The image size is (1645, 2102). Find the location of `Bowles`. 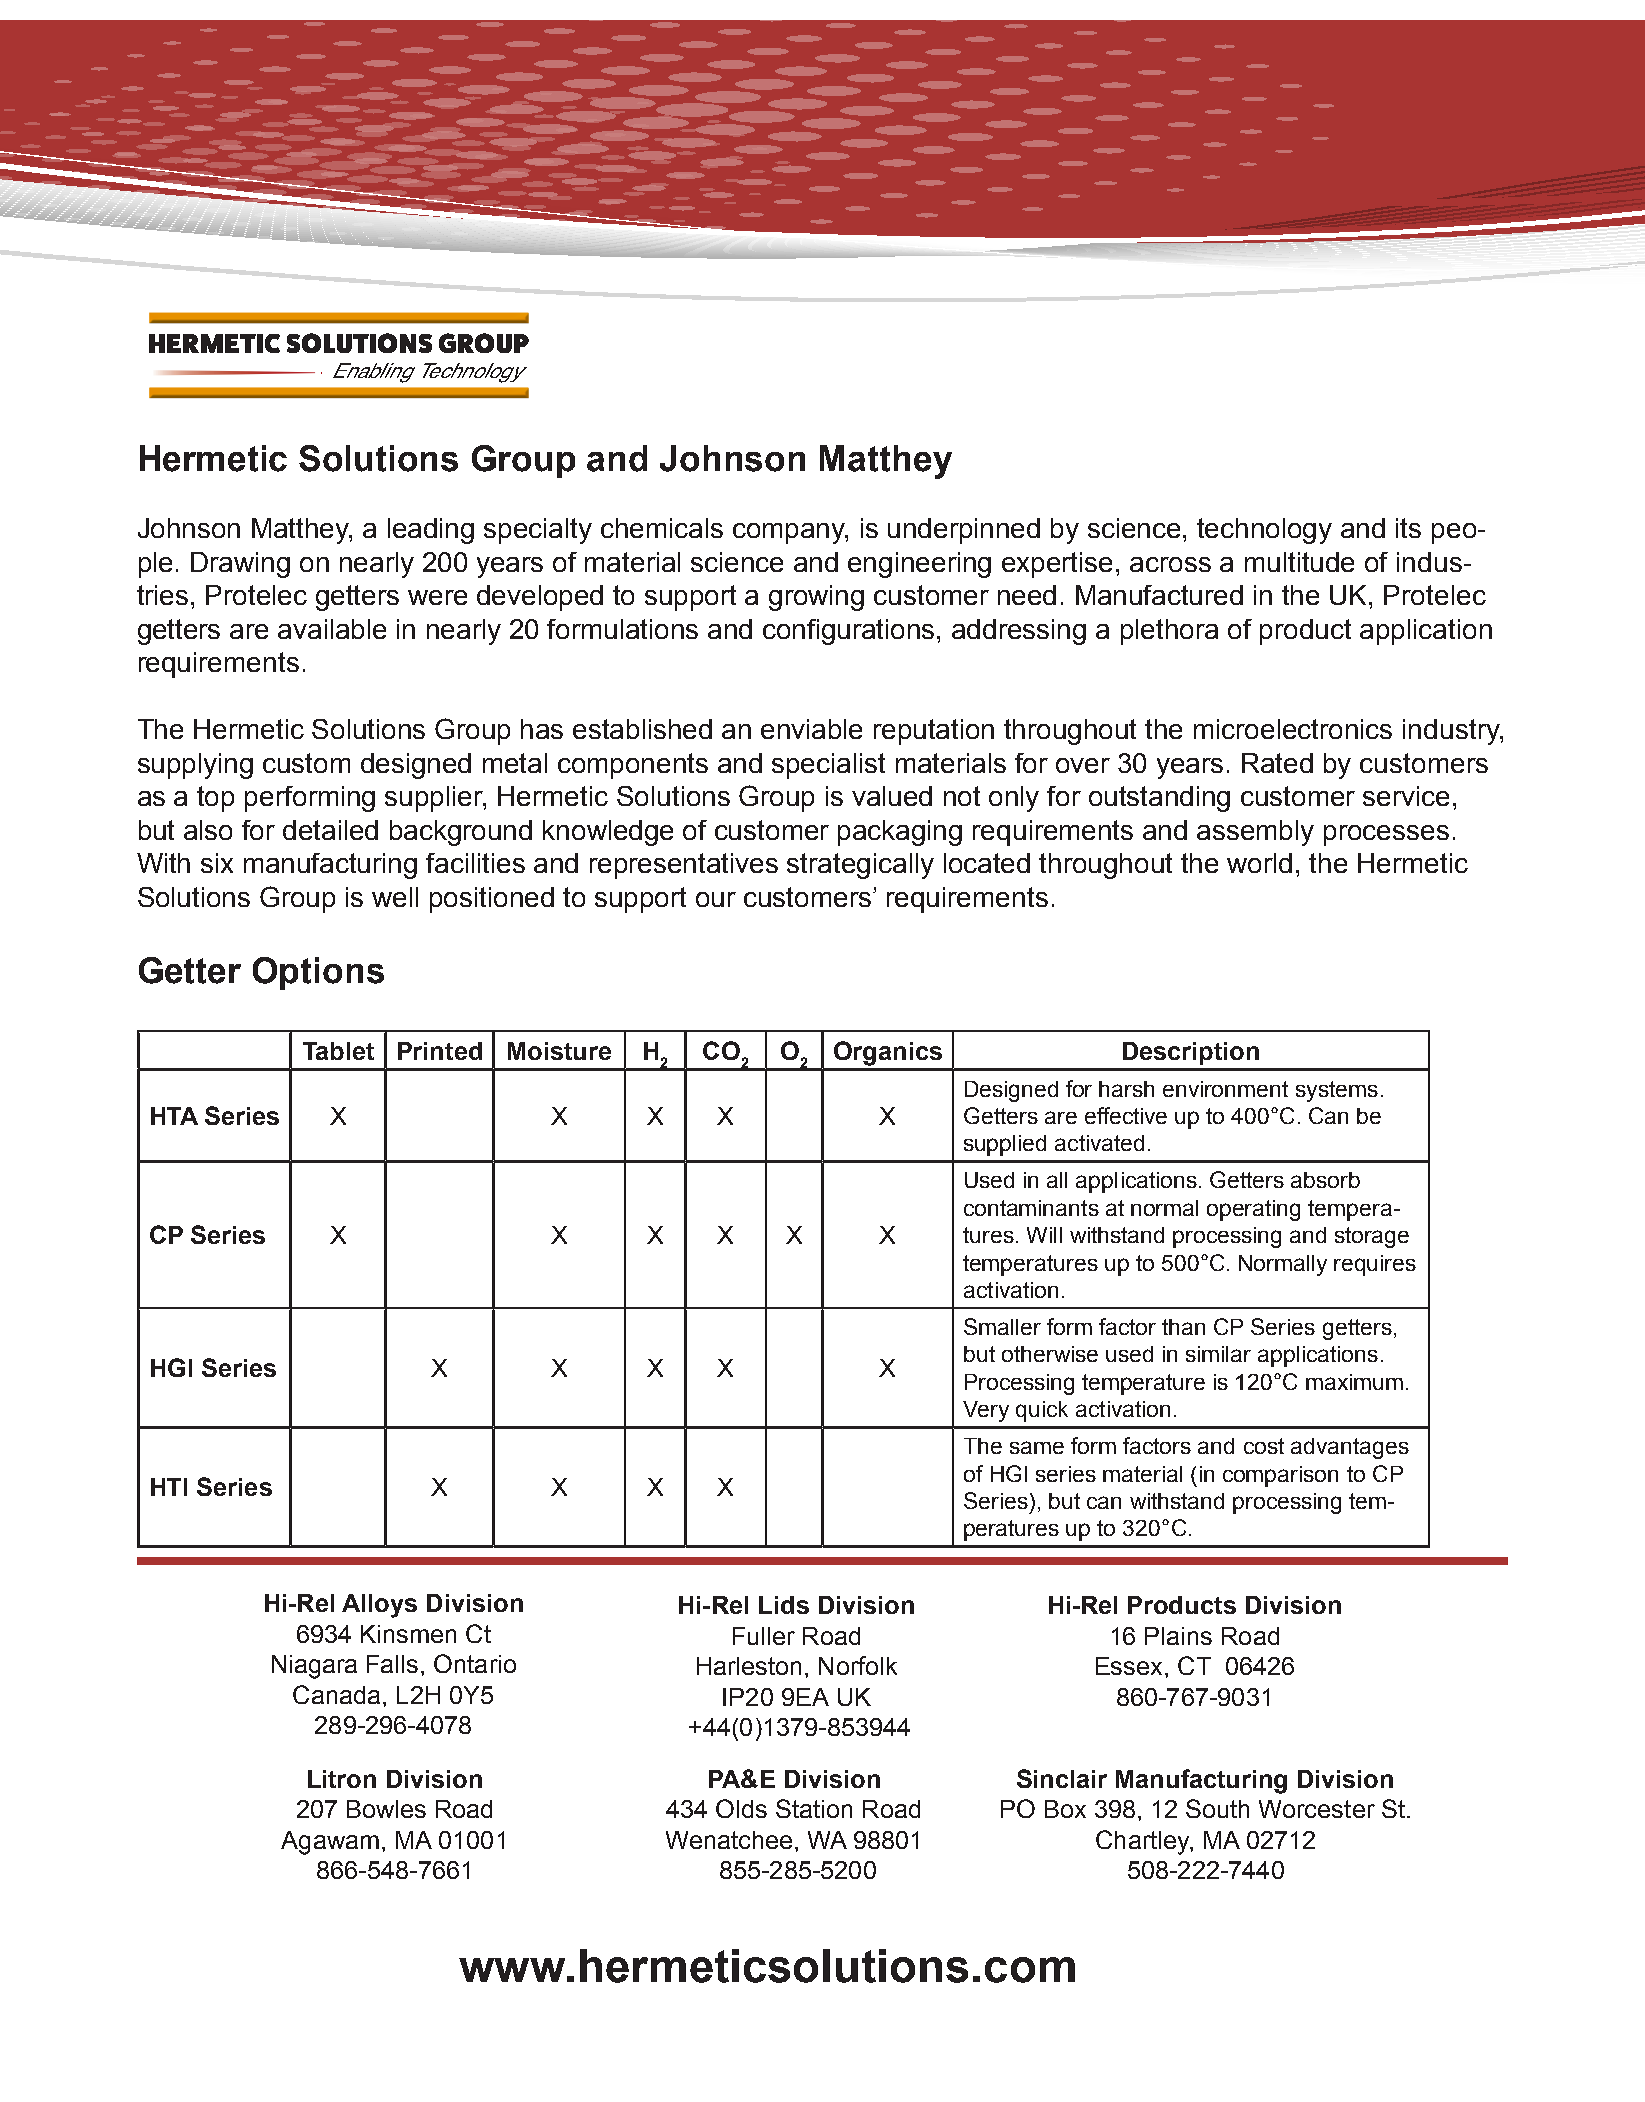

Bowles is located at coordinates (386, 1809).
